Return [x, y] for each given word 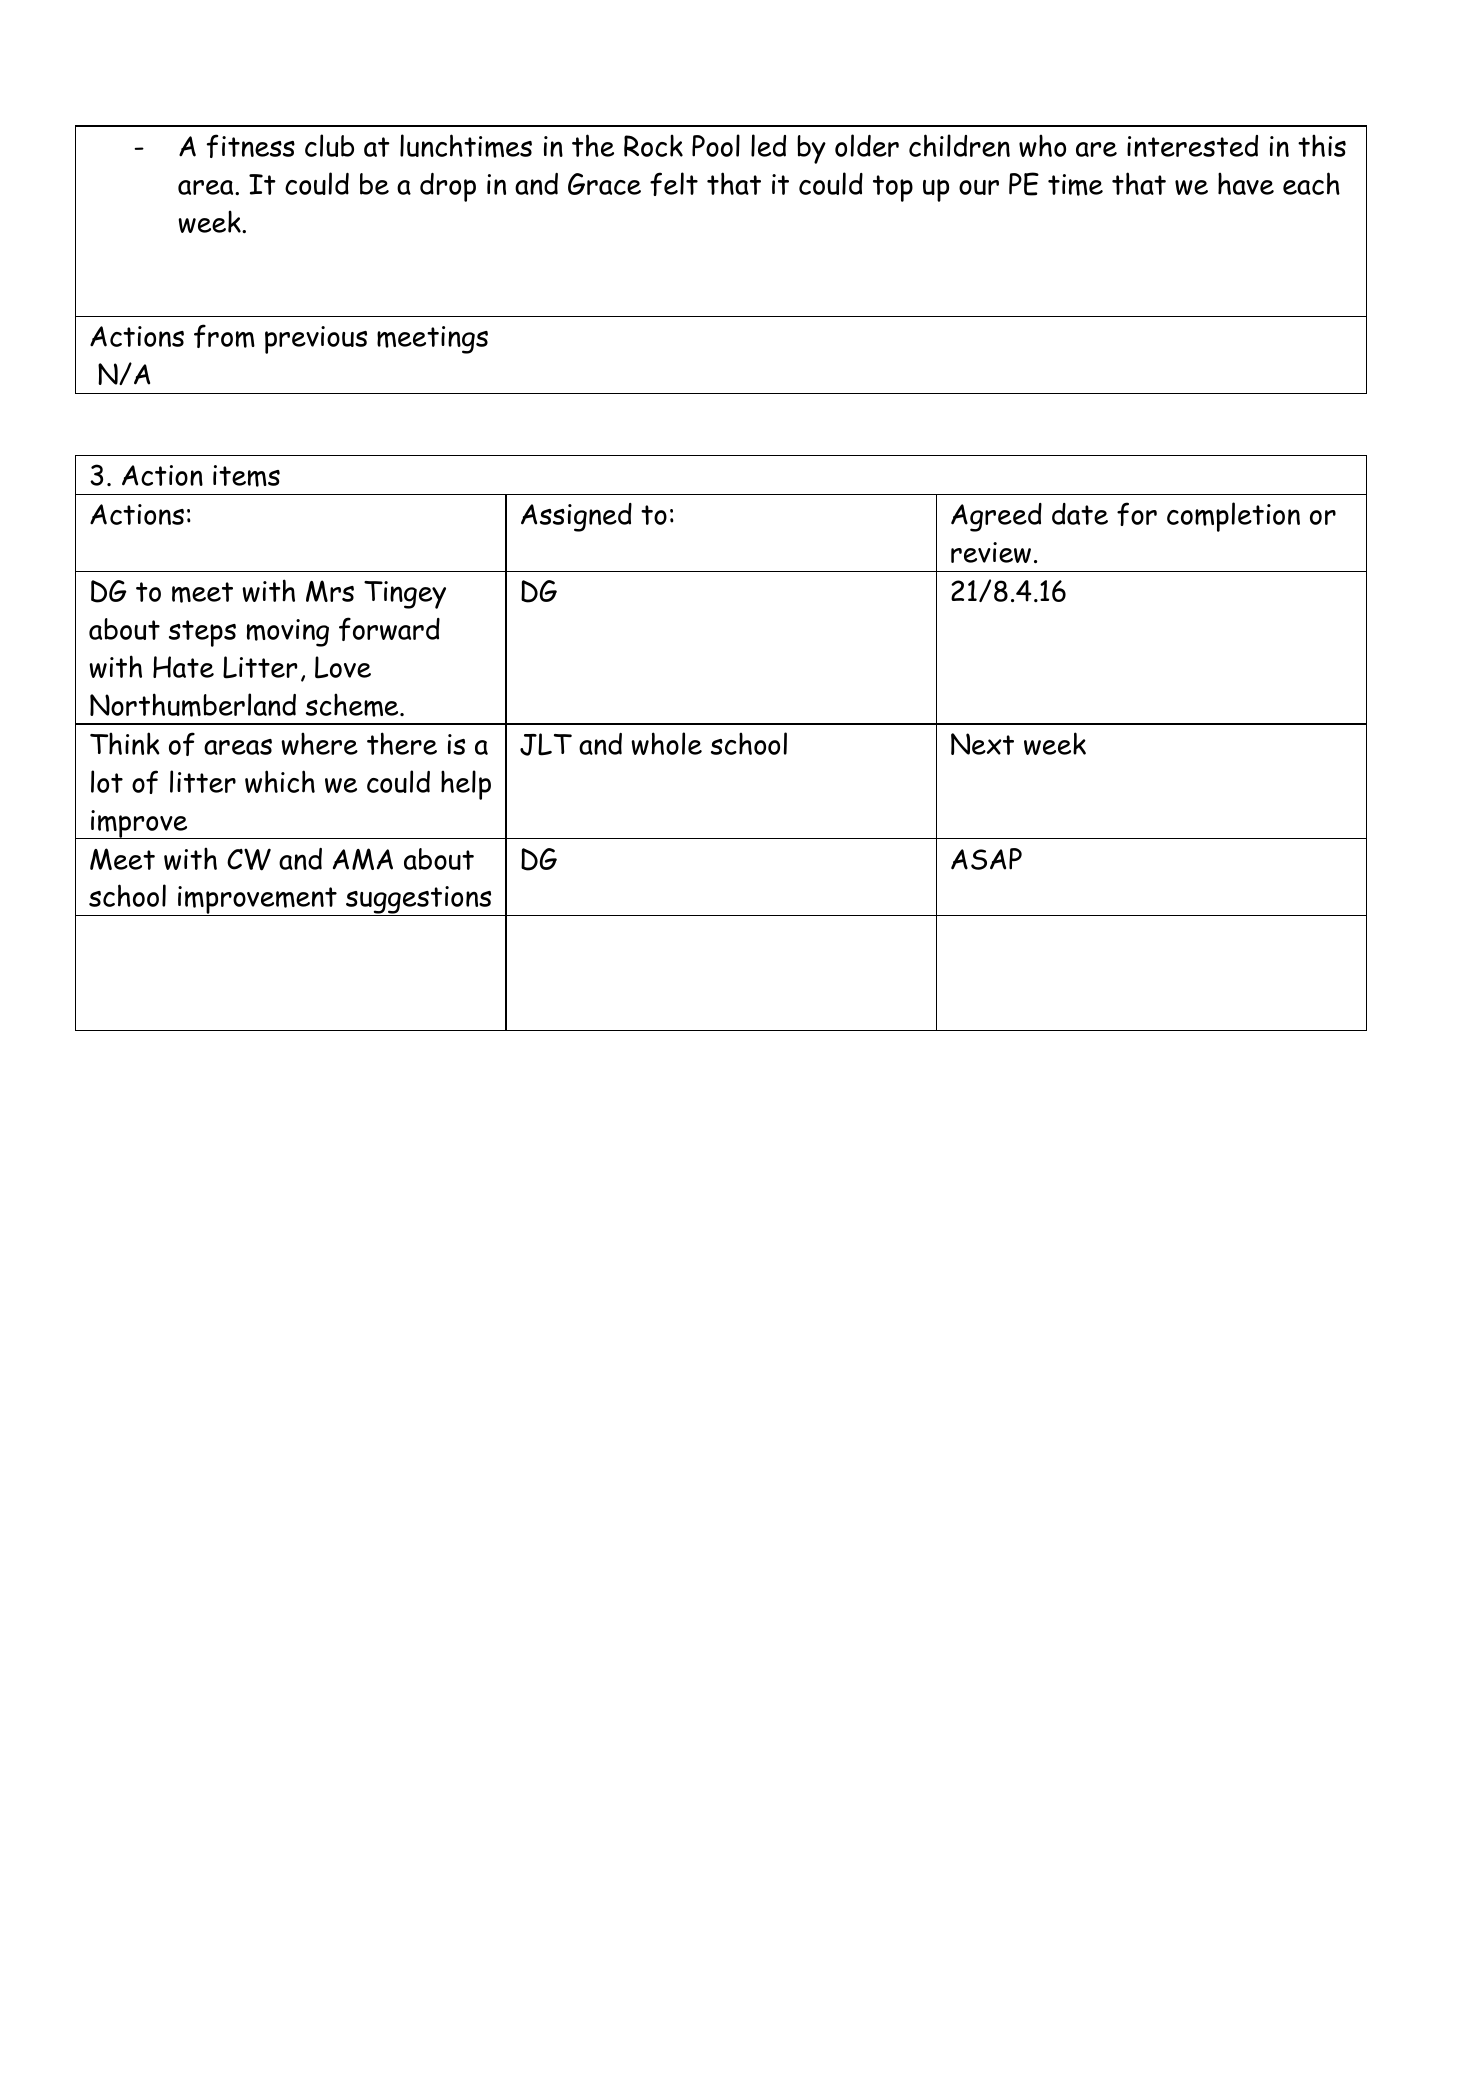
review [991, 552]
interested [1192, 146]
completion [1233, 517]
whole [666, 743]
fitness [251, 146]
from [224, 336]
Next [982, 744]
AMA [363, 859]
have [1246, 183]
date [1080, 514]
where [319, 743]
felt [674, 184]
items [246, 476]
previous [316, 340]
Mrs [330, 591]
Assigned [576, 517]
